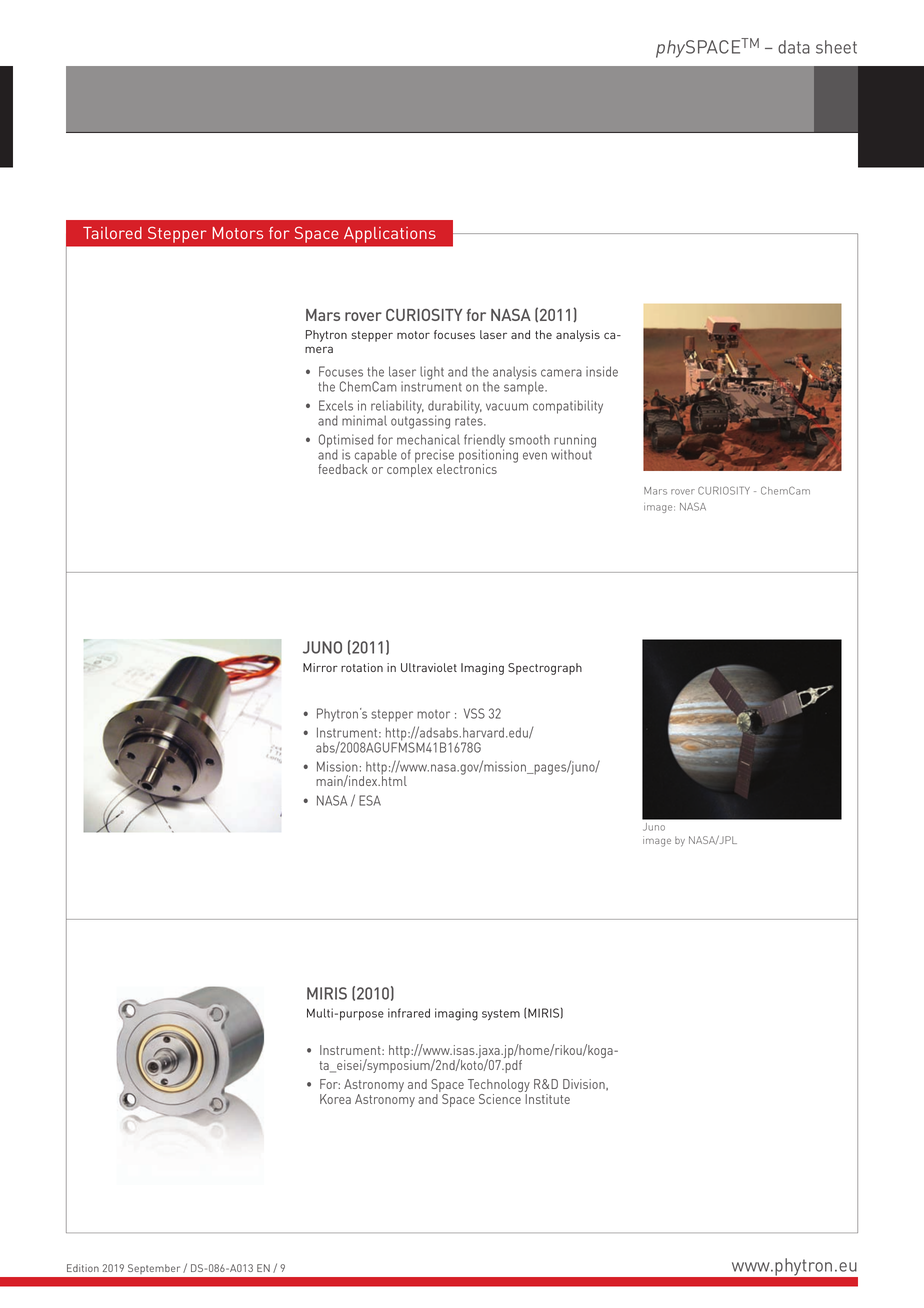  I want to click on Ultraviolet, so click(429, 667).
